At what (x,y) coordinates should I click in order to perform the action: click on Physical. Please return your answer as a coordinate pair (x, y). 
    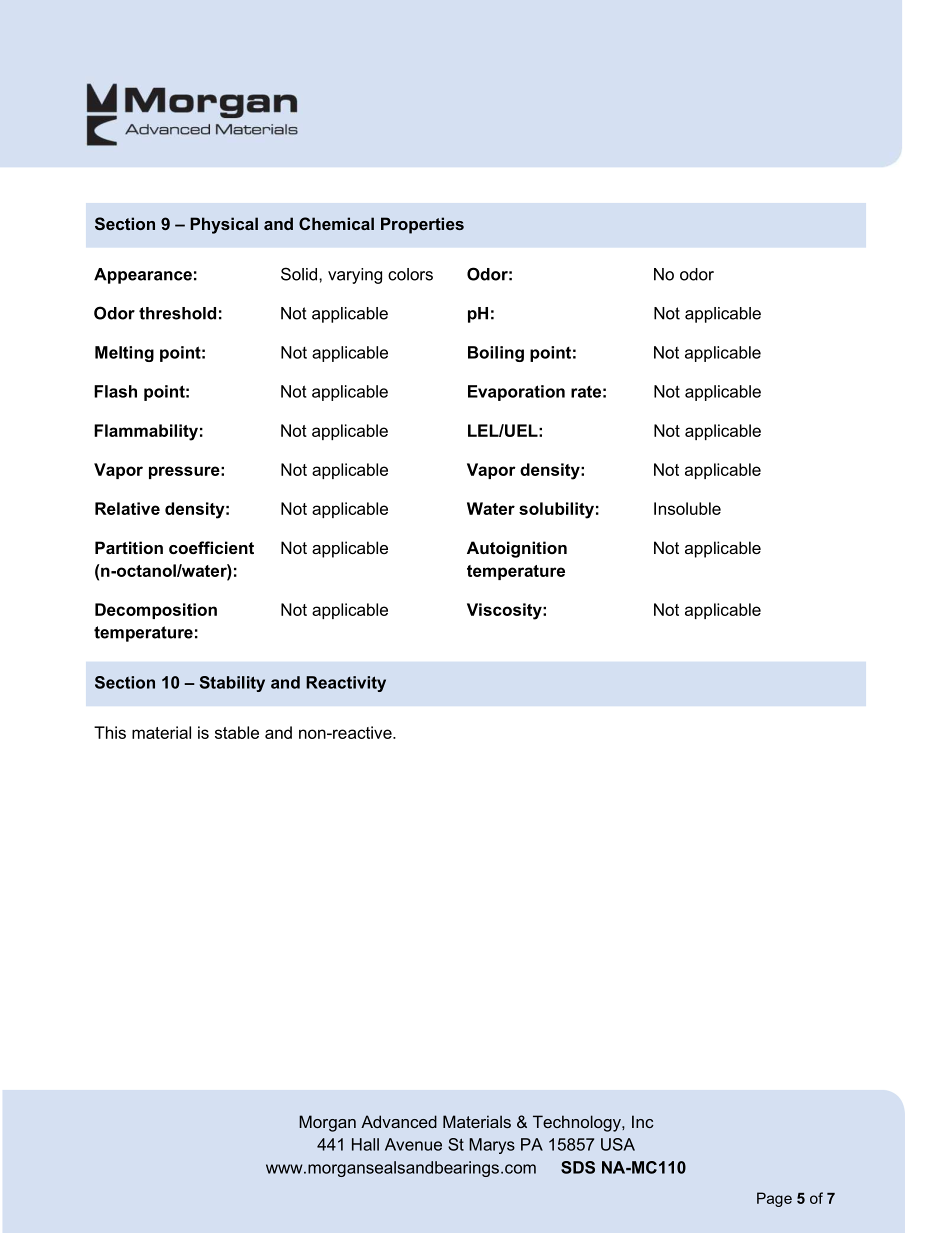
    Looking at the image, I should click on (224, 225).
